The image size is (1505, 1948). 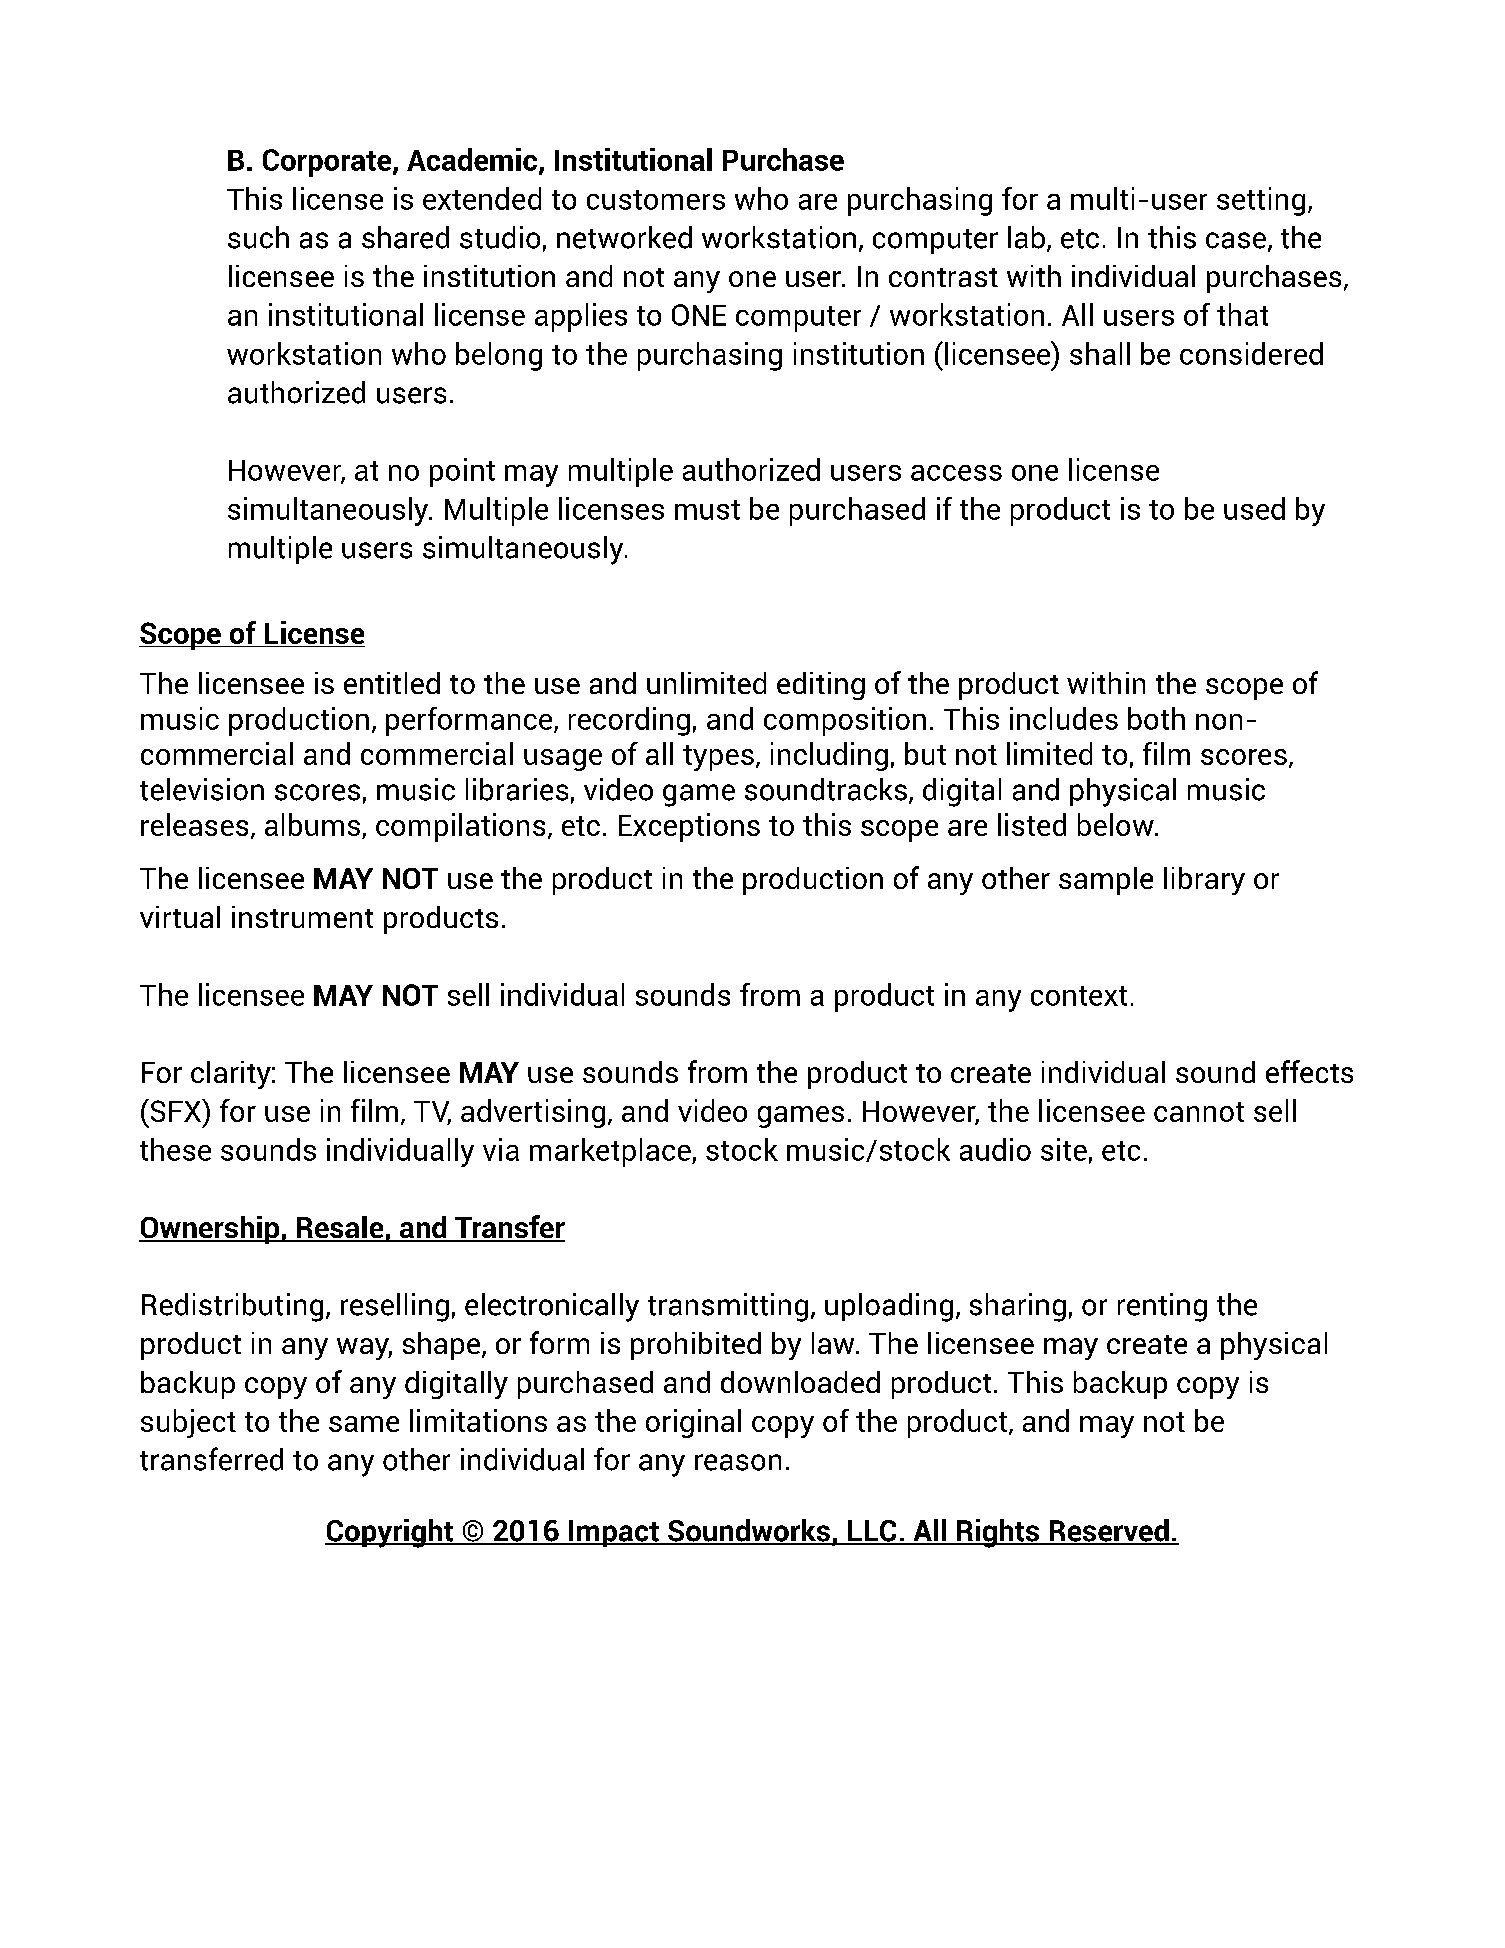 What do you see at coordinates (738, 1462) in the screenshot?
I see `reason` at bounding box center [738, 1462].
